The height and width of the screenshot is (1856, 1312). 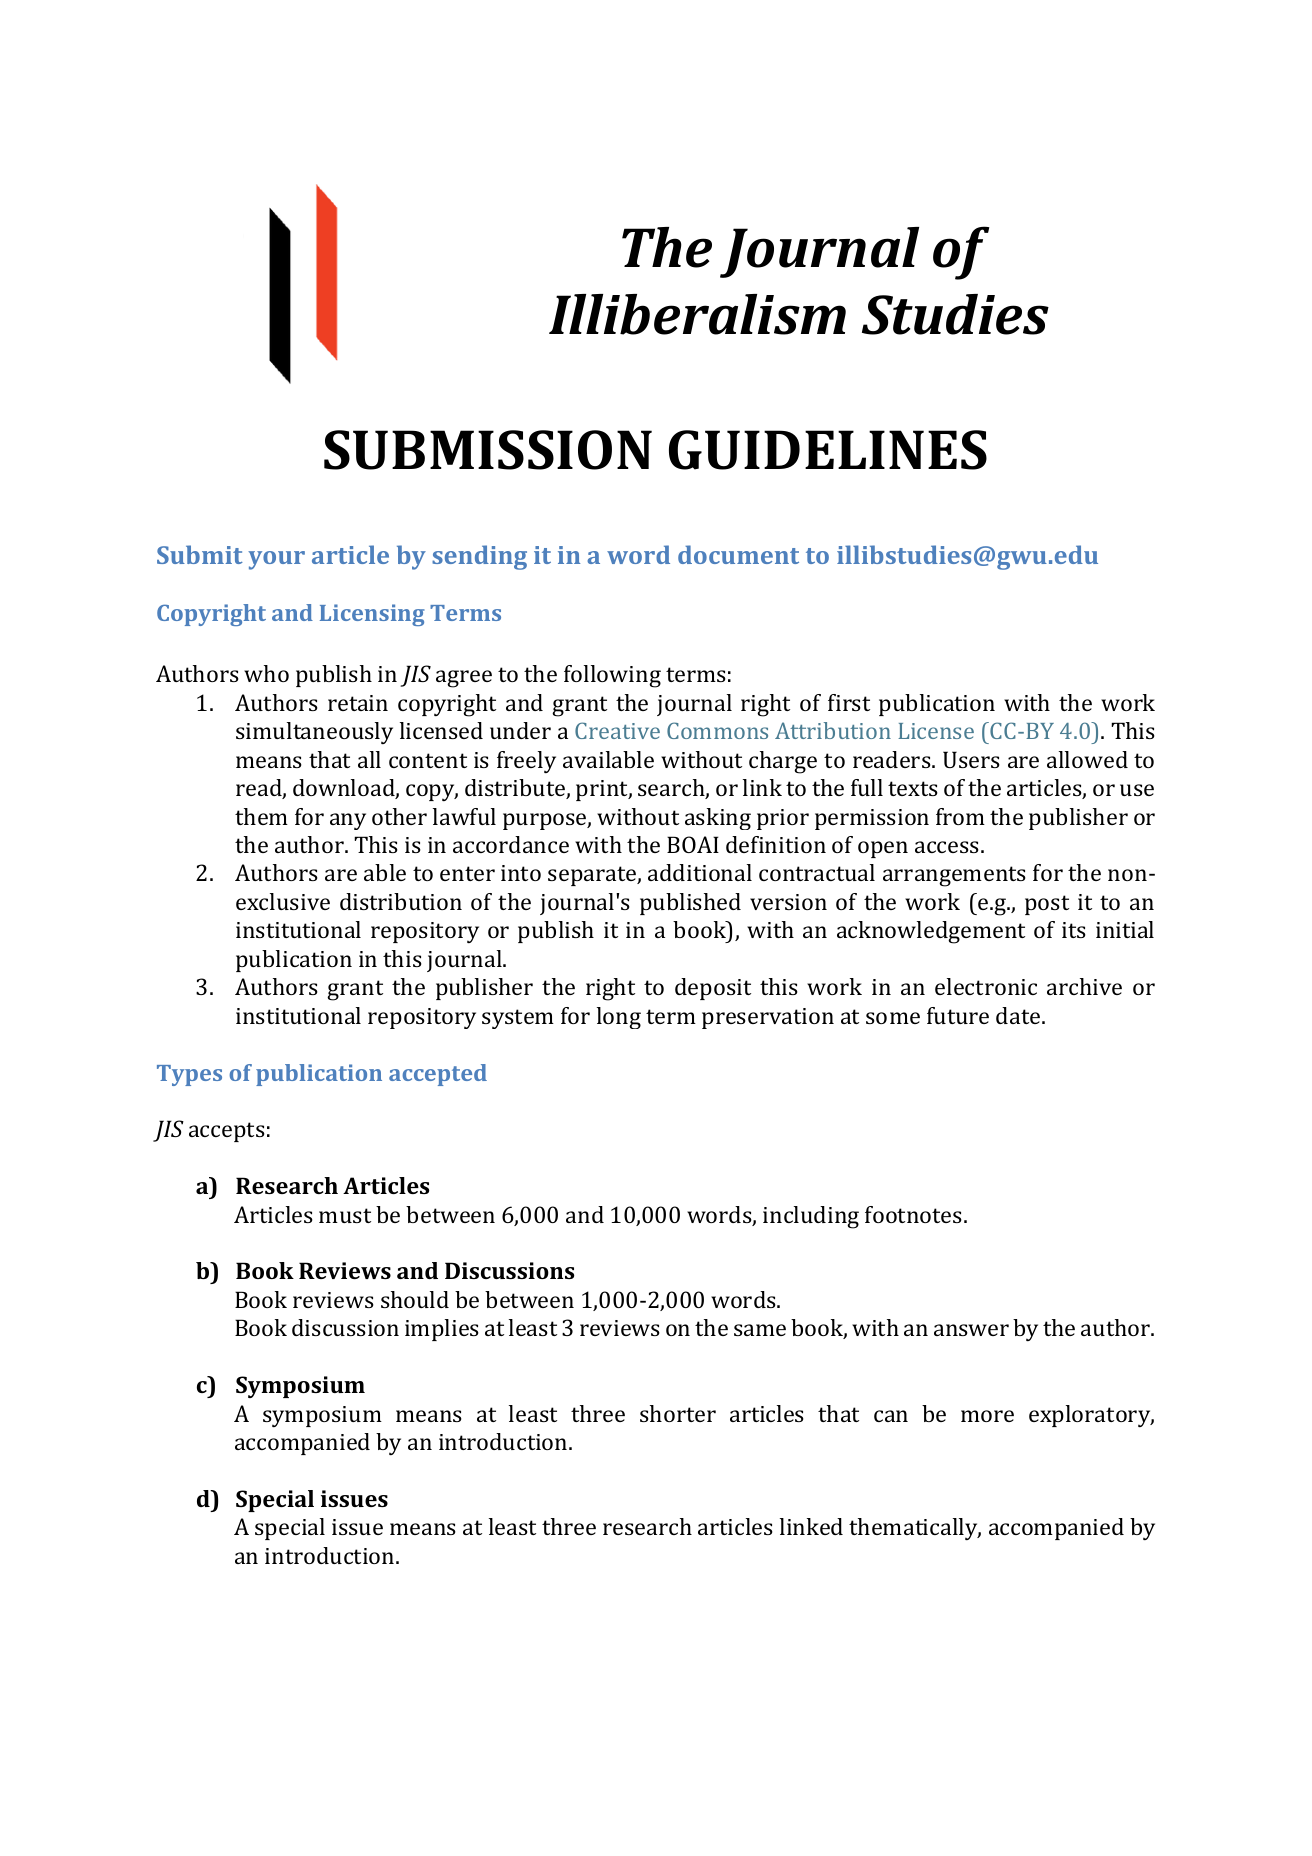 I want to click on more, so click(x=987, y=1416).
